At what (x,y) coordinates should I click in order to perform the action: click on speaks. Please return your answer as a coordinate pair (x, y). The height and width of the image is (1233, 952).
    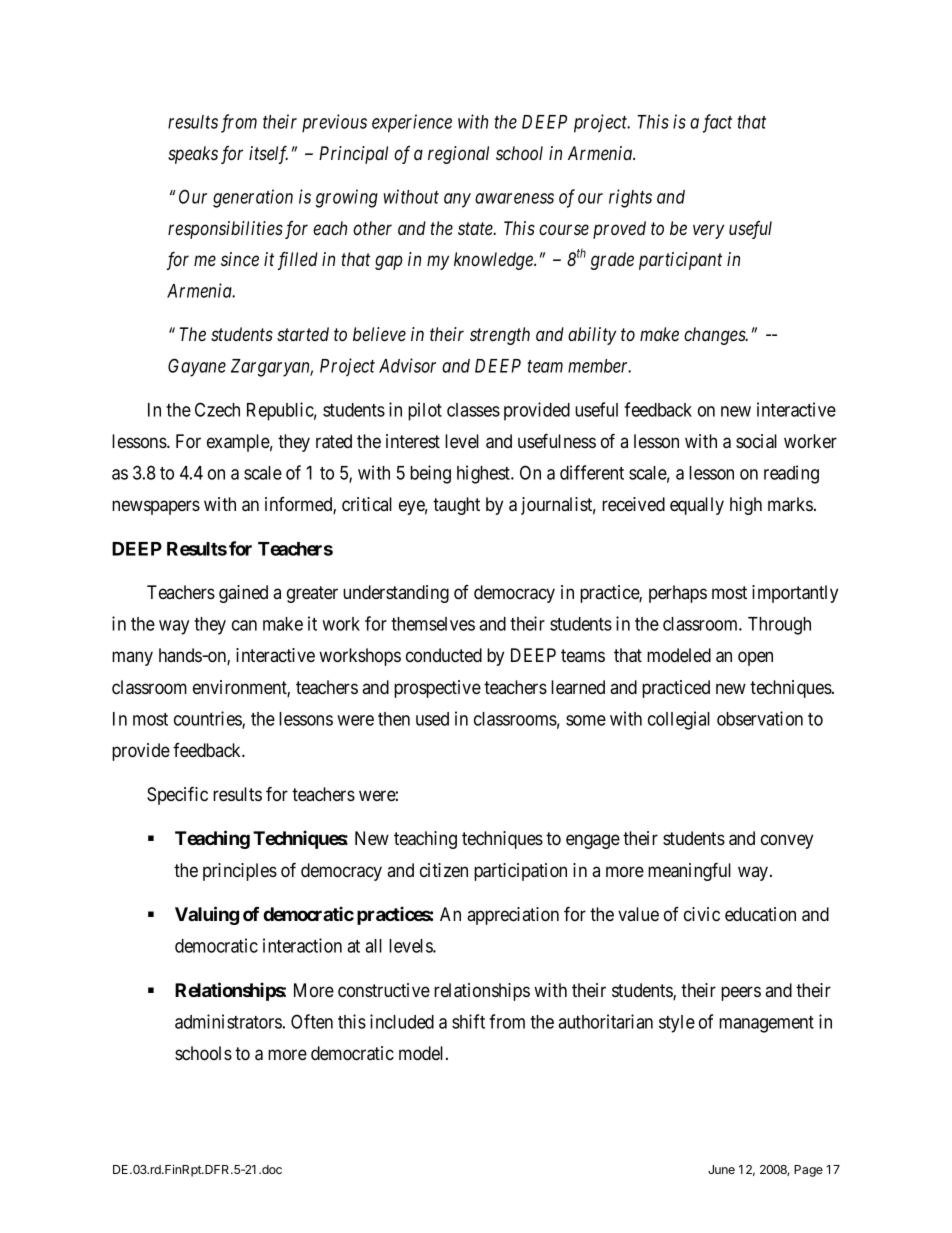
    Looking at the image, I should click on (193, 155).
